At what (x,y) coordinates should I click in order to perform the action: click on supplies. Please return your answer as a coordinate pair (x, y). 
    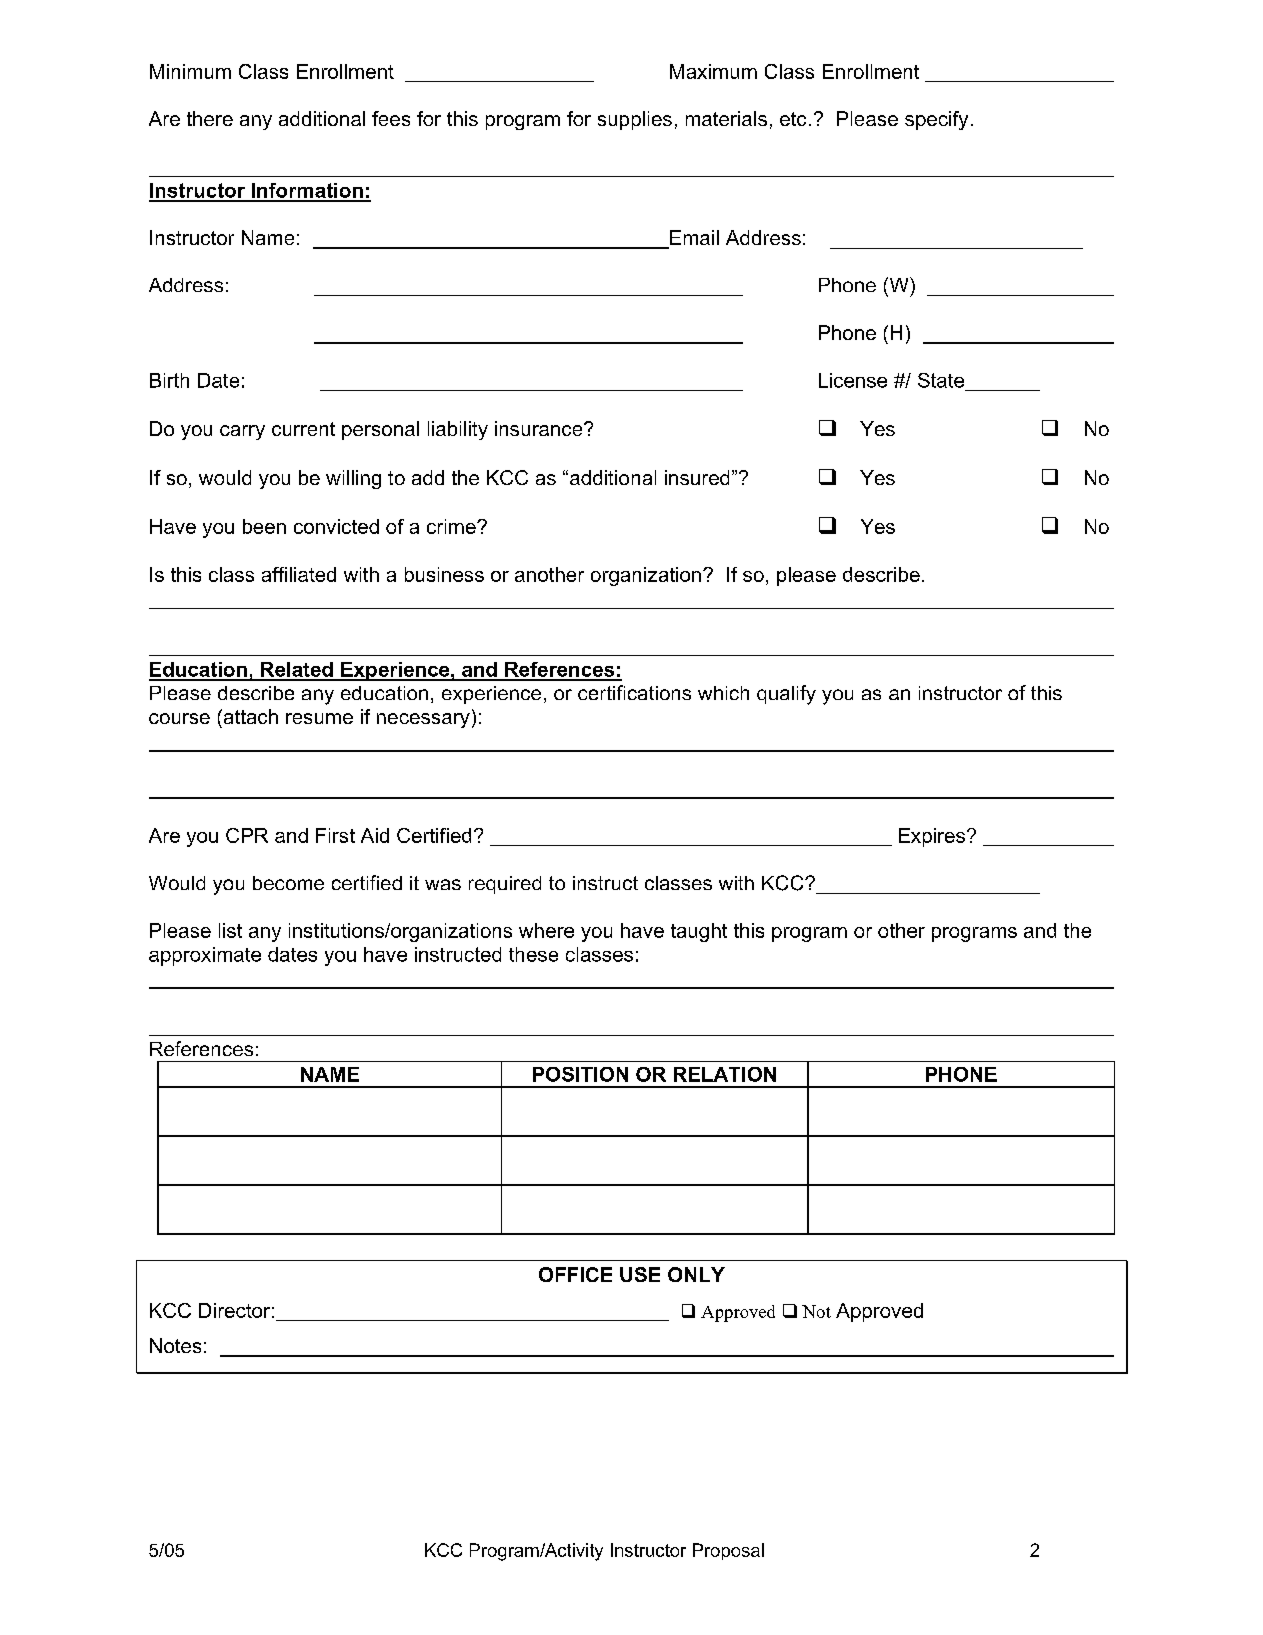
    Looking at the image, I should click on (635, 120).
